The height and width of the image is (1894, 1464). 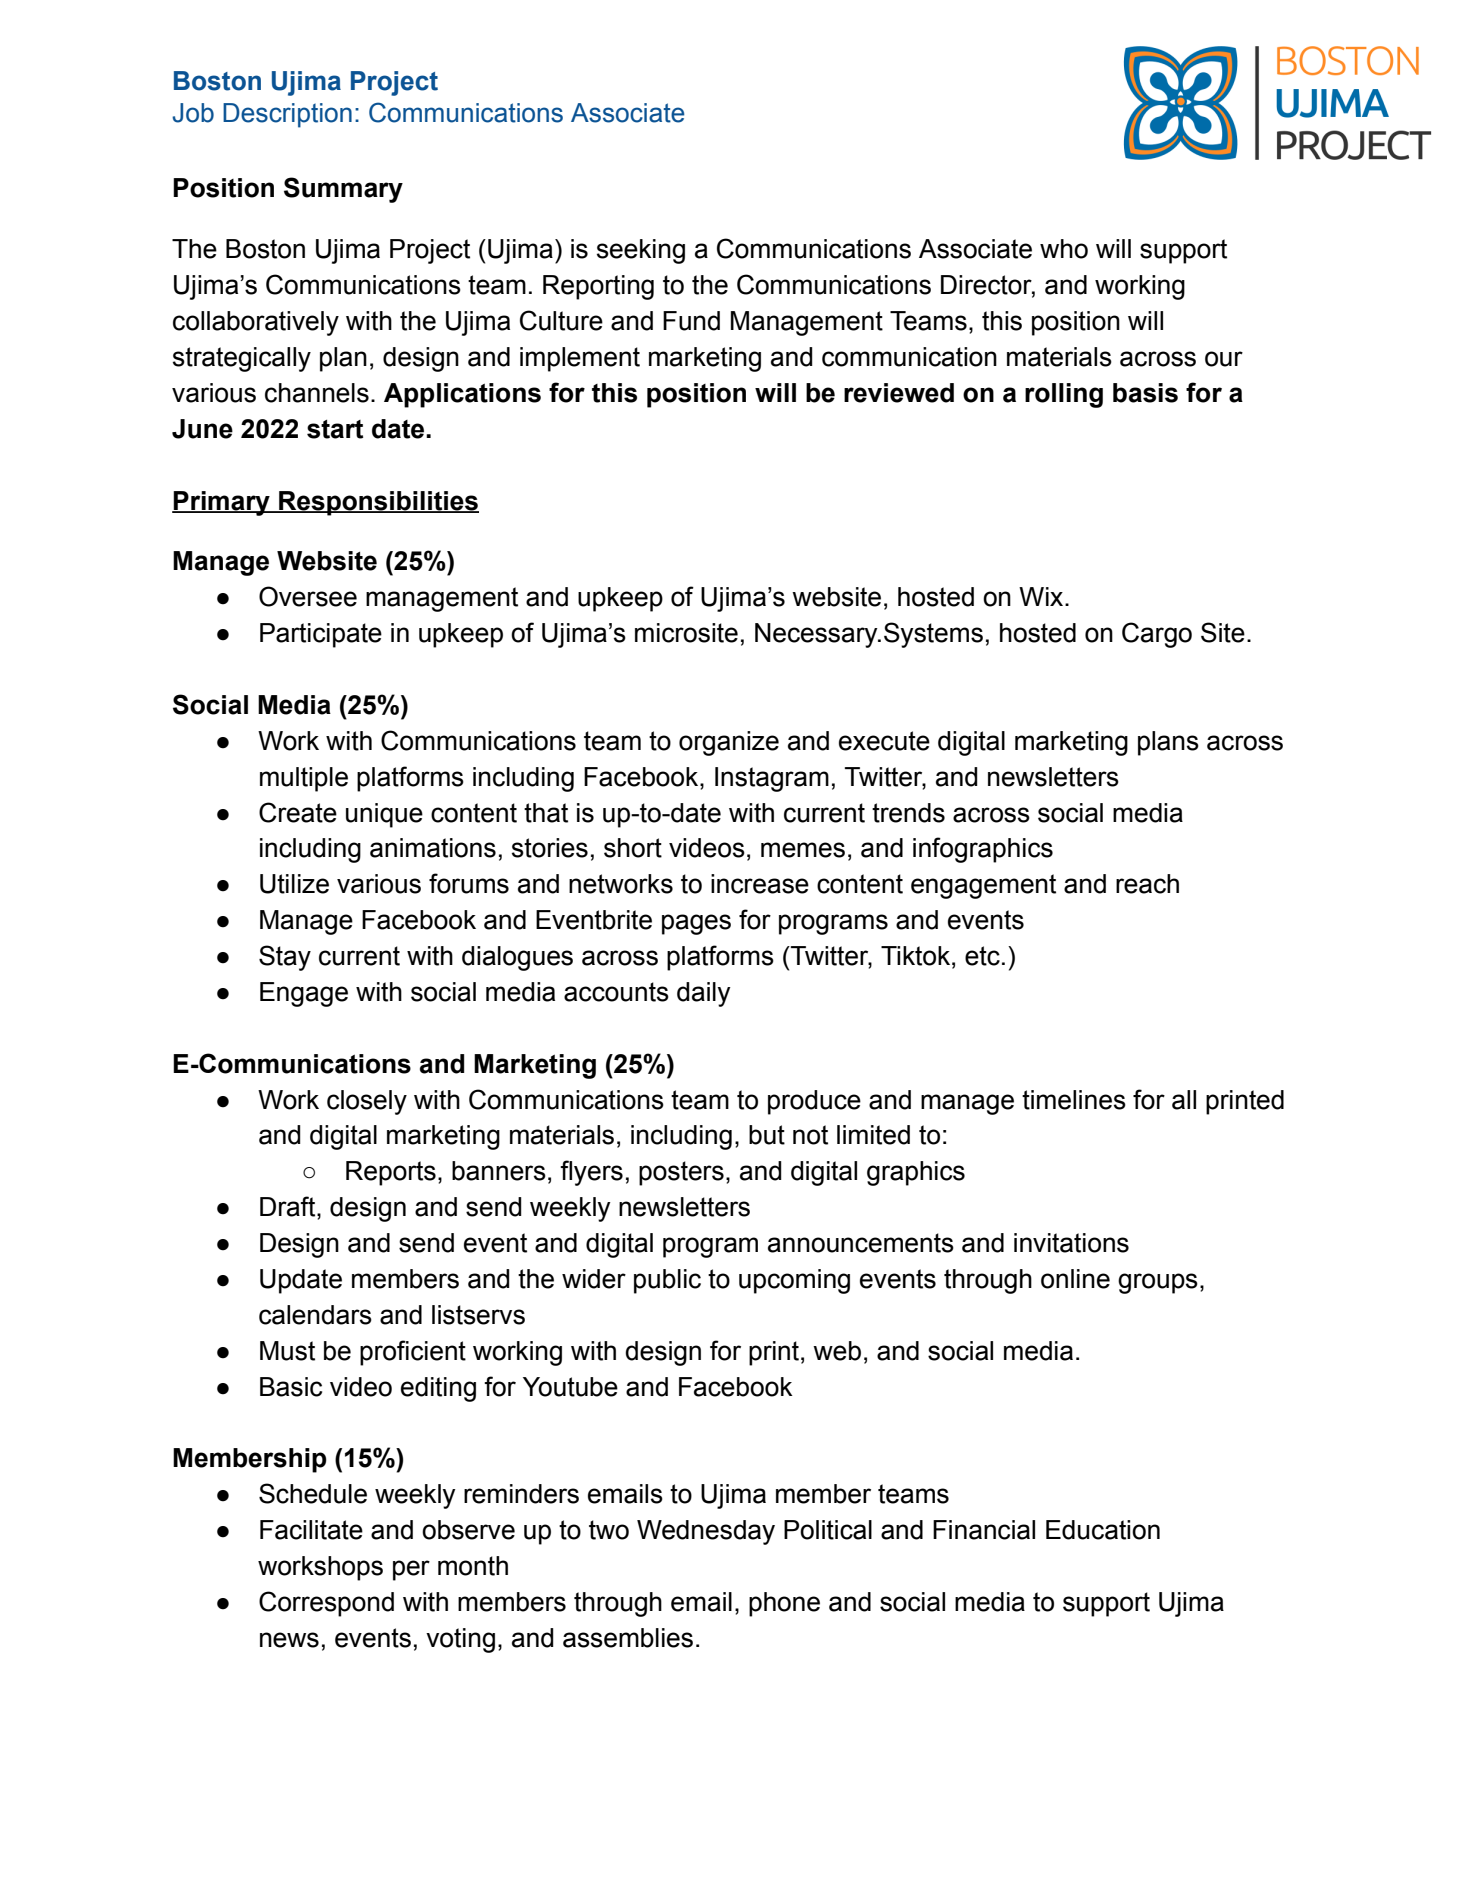 I want to click on reach, so click(x=1147, y=884).
